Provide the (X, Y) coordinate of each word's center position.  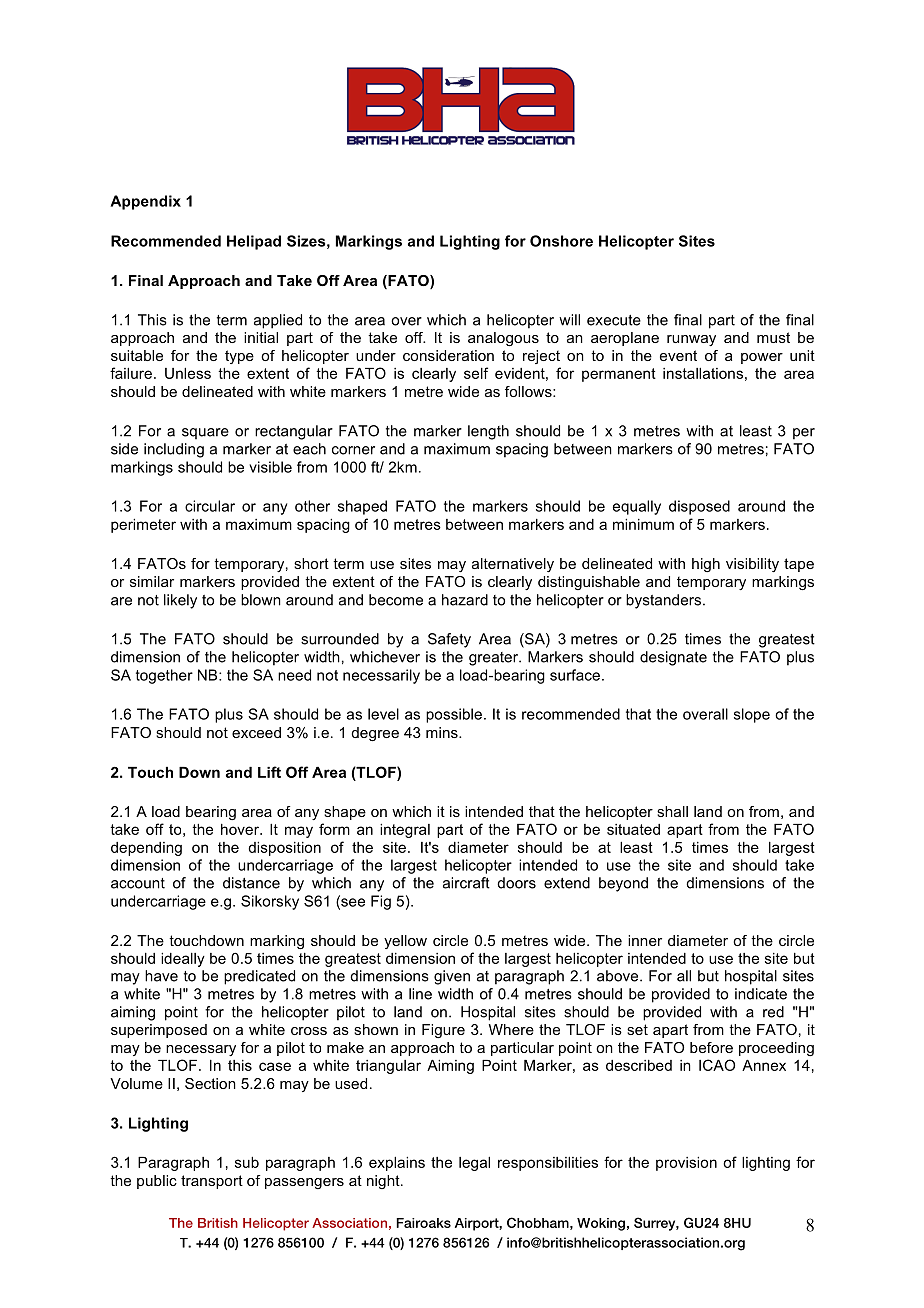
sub (247, 1162)
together (164, 676)
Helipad (254, 242)
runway (691, 340)
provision (686, 1164)
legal (474, 1164)
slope (752, 715)
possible (454, 715)
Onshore (561, 241)
